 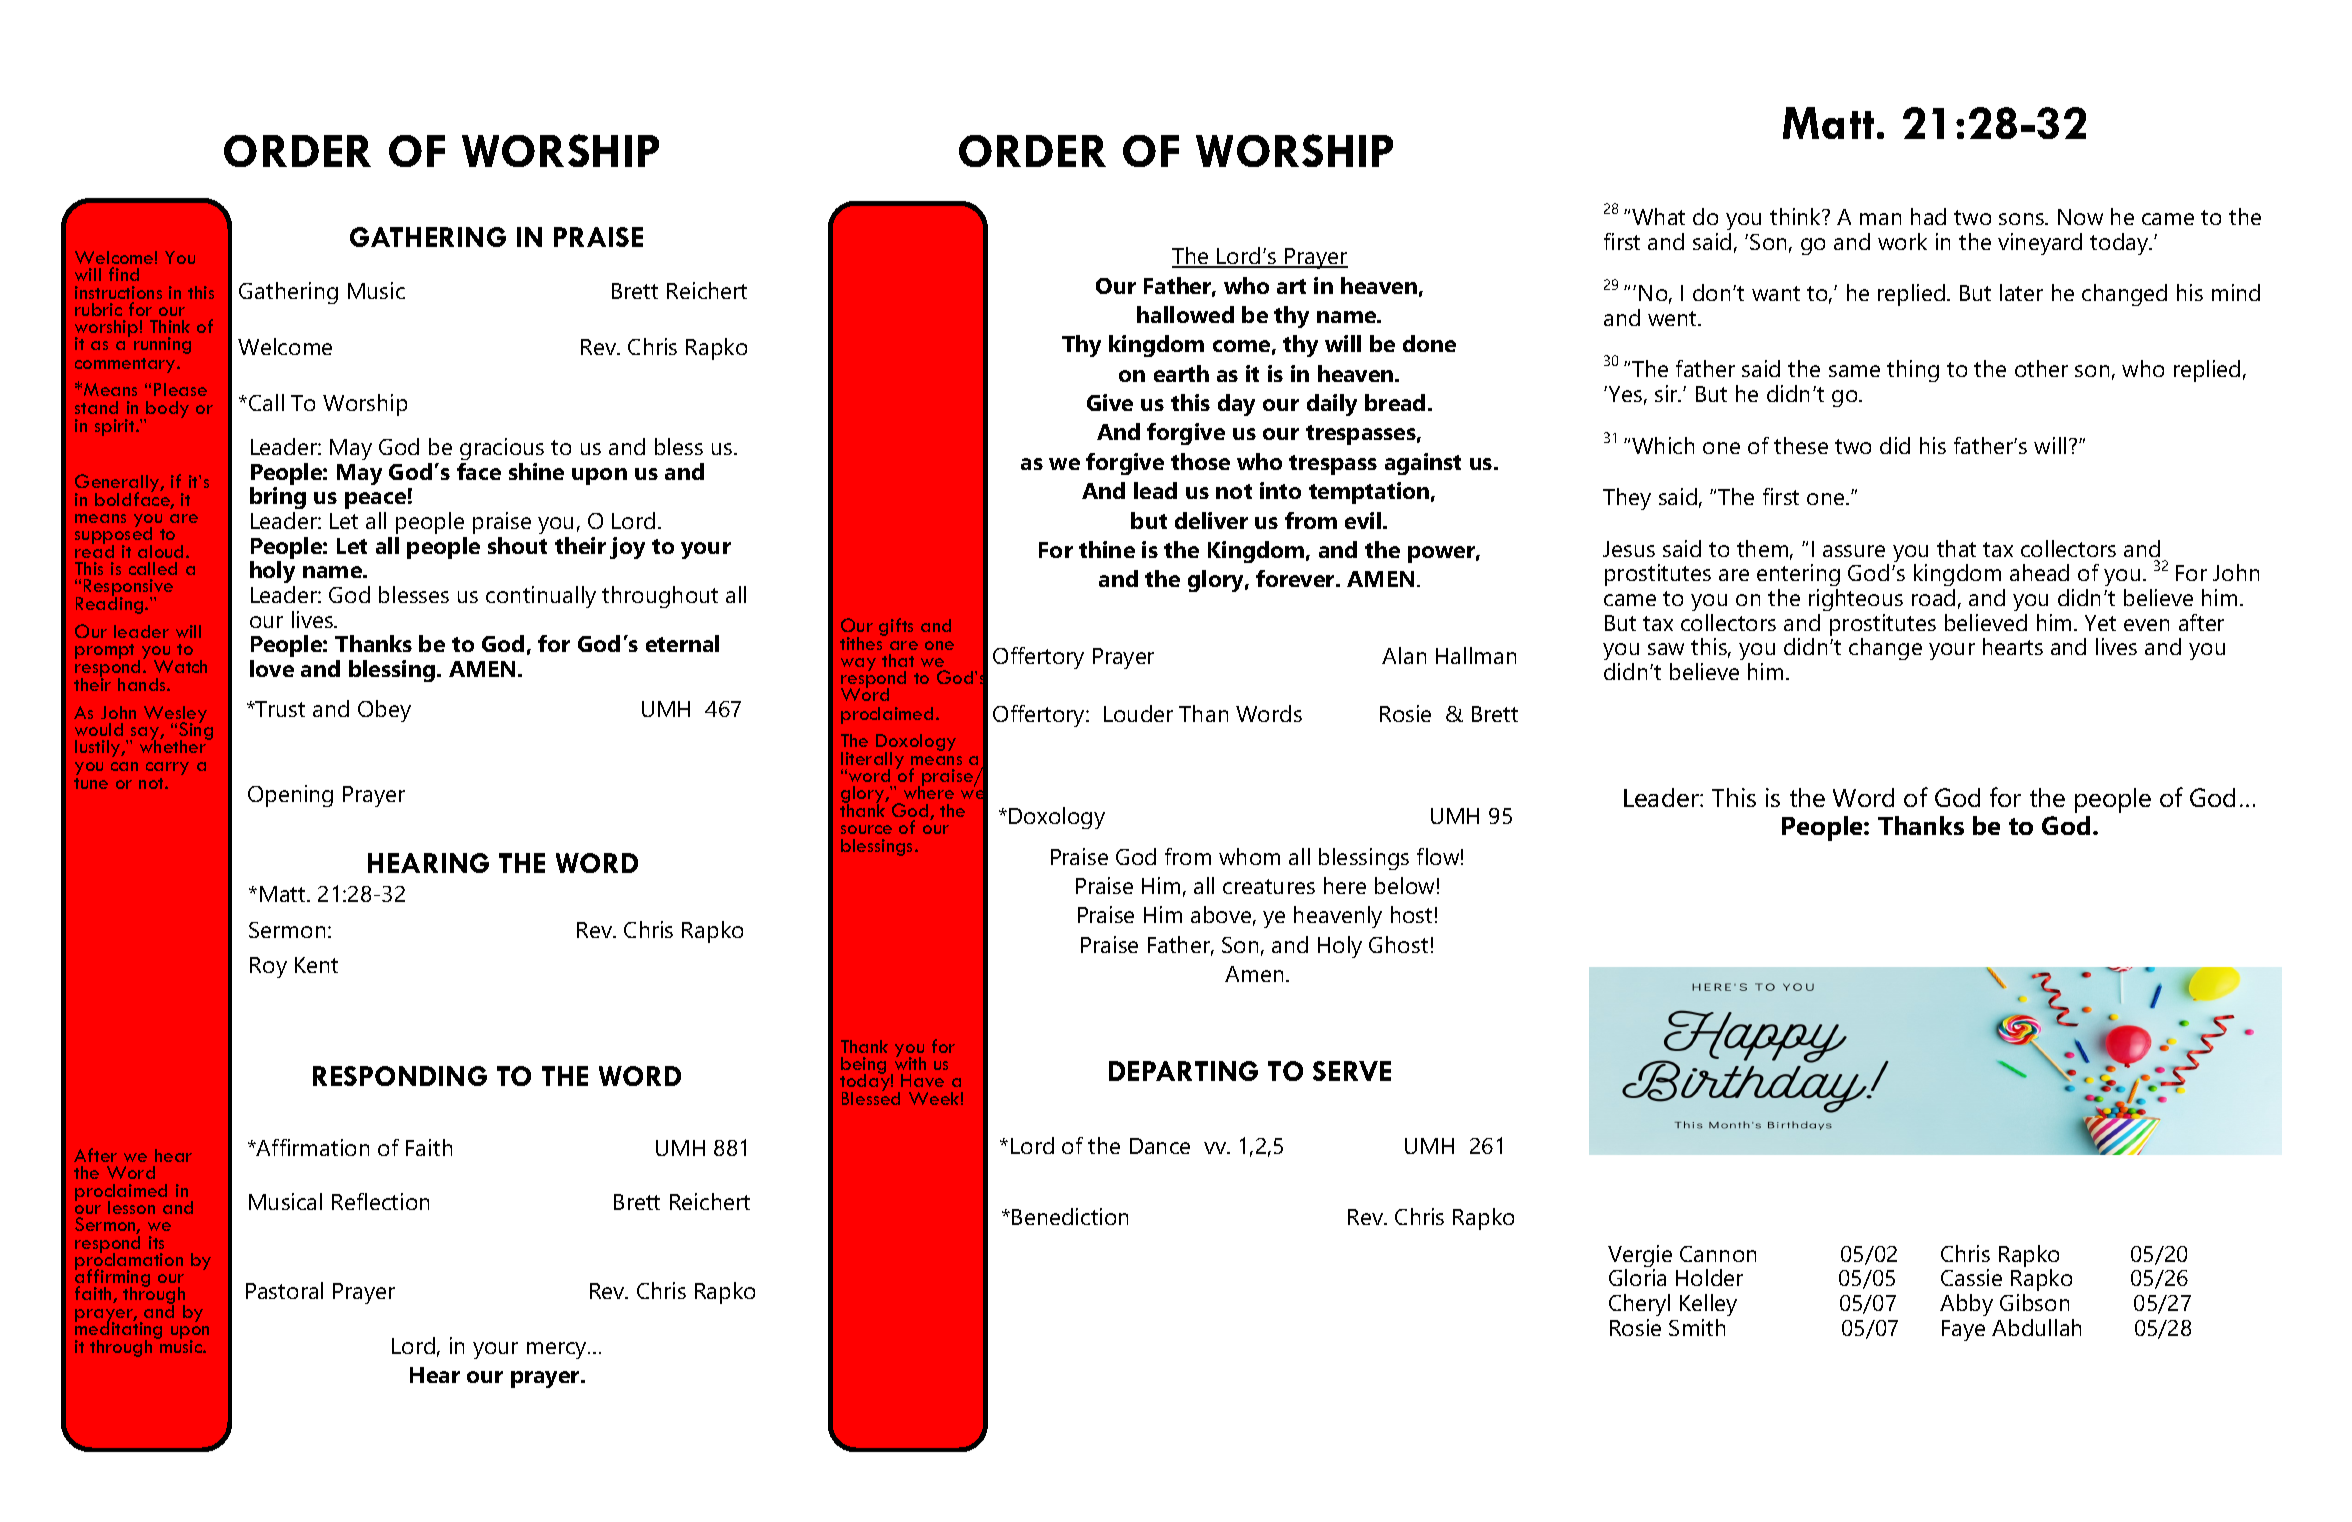 What do you see at coordinates (1854, 551) in the screenshot?
I see `assure` at bounding box center [1854, 551].
